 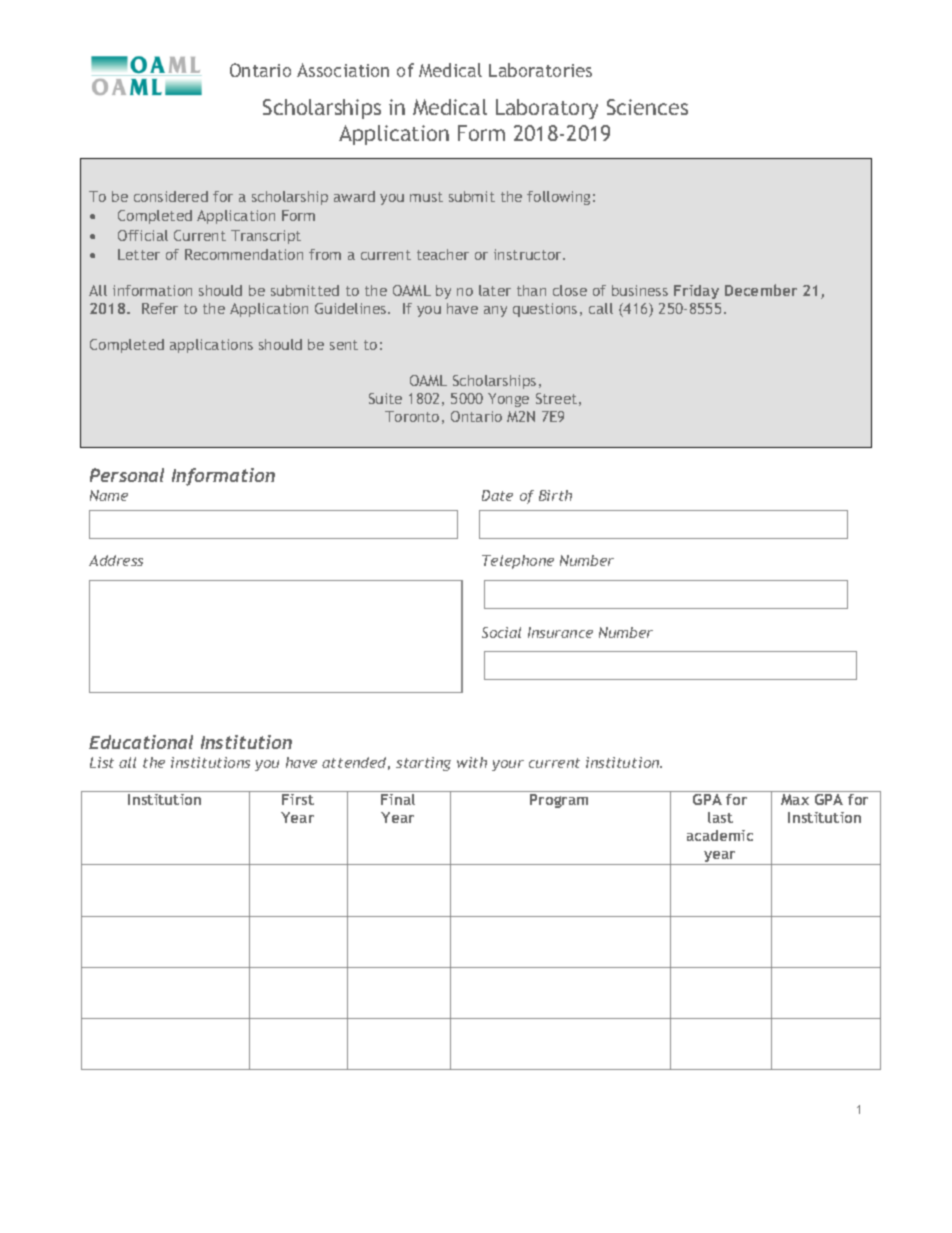 I want to click on teacher, so click(x=443, y=254).
